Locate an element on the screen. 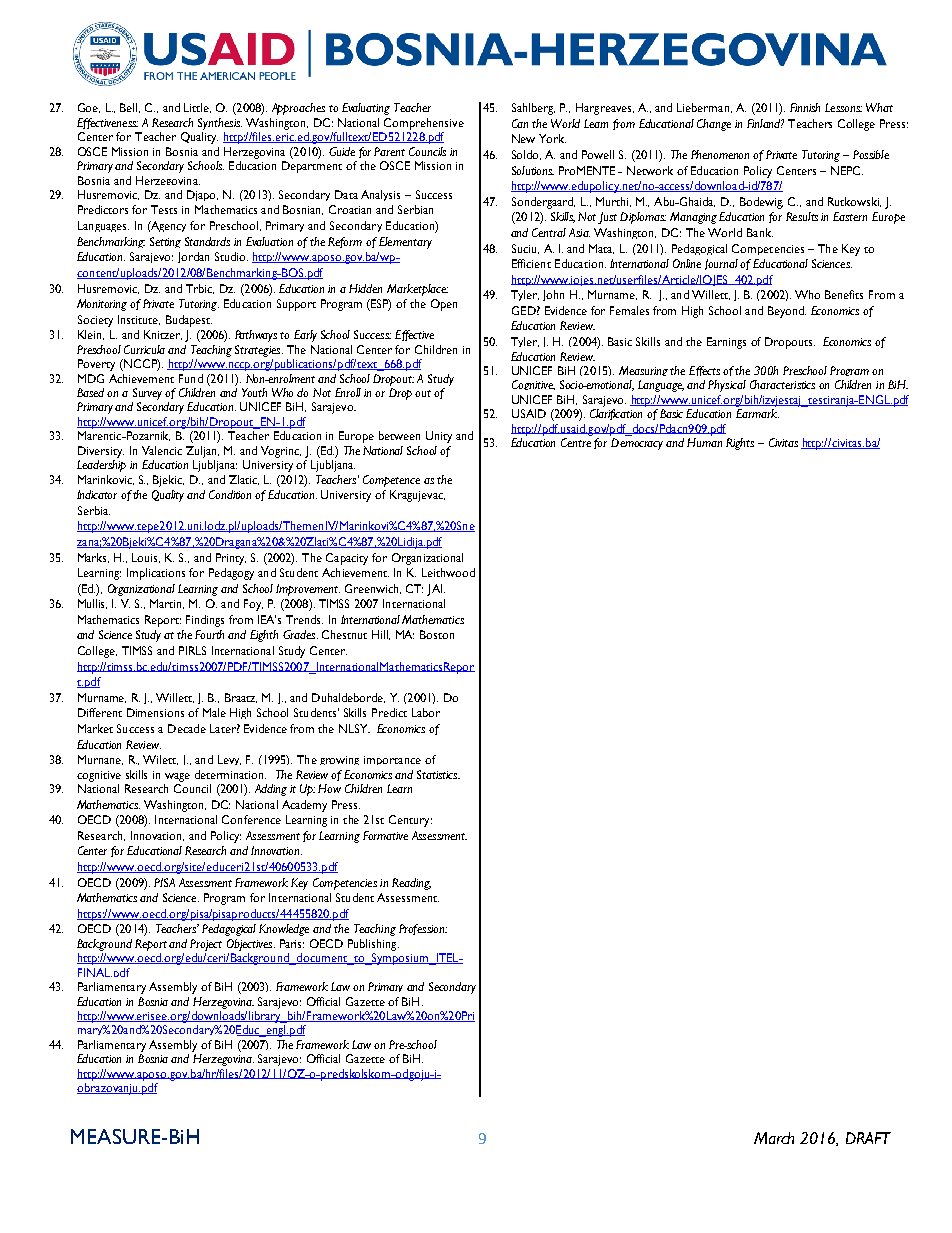 This screenshot has width=952, height=1233. Rights is located at coordinates (740, 444).
